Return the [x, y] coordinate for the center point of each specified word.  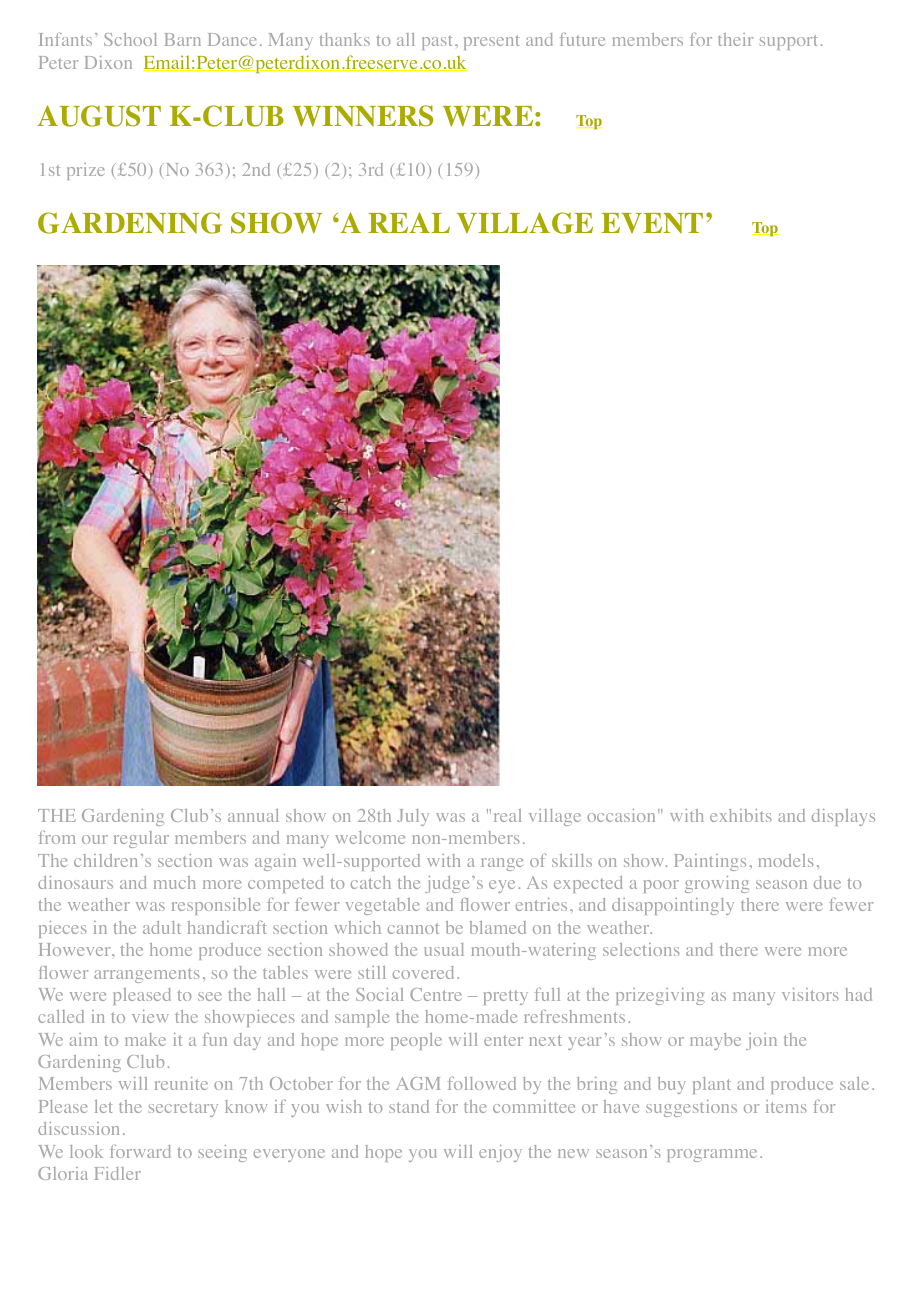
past [439, 42]
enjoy [500, 1153]
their [735, 39]
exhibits [741, 815]
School [130, 39]
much [175, 882]
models [786, 860]
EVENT [652, 223]
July [413, 817]
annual [253, 815]
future [582, 39]
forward [140, 1151]
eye [502, 886]
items [786, 1106]
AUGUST [99, 116]
